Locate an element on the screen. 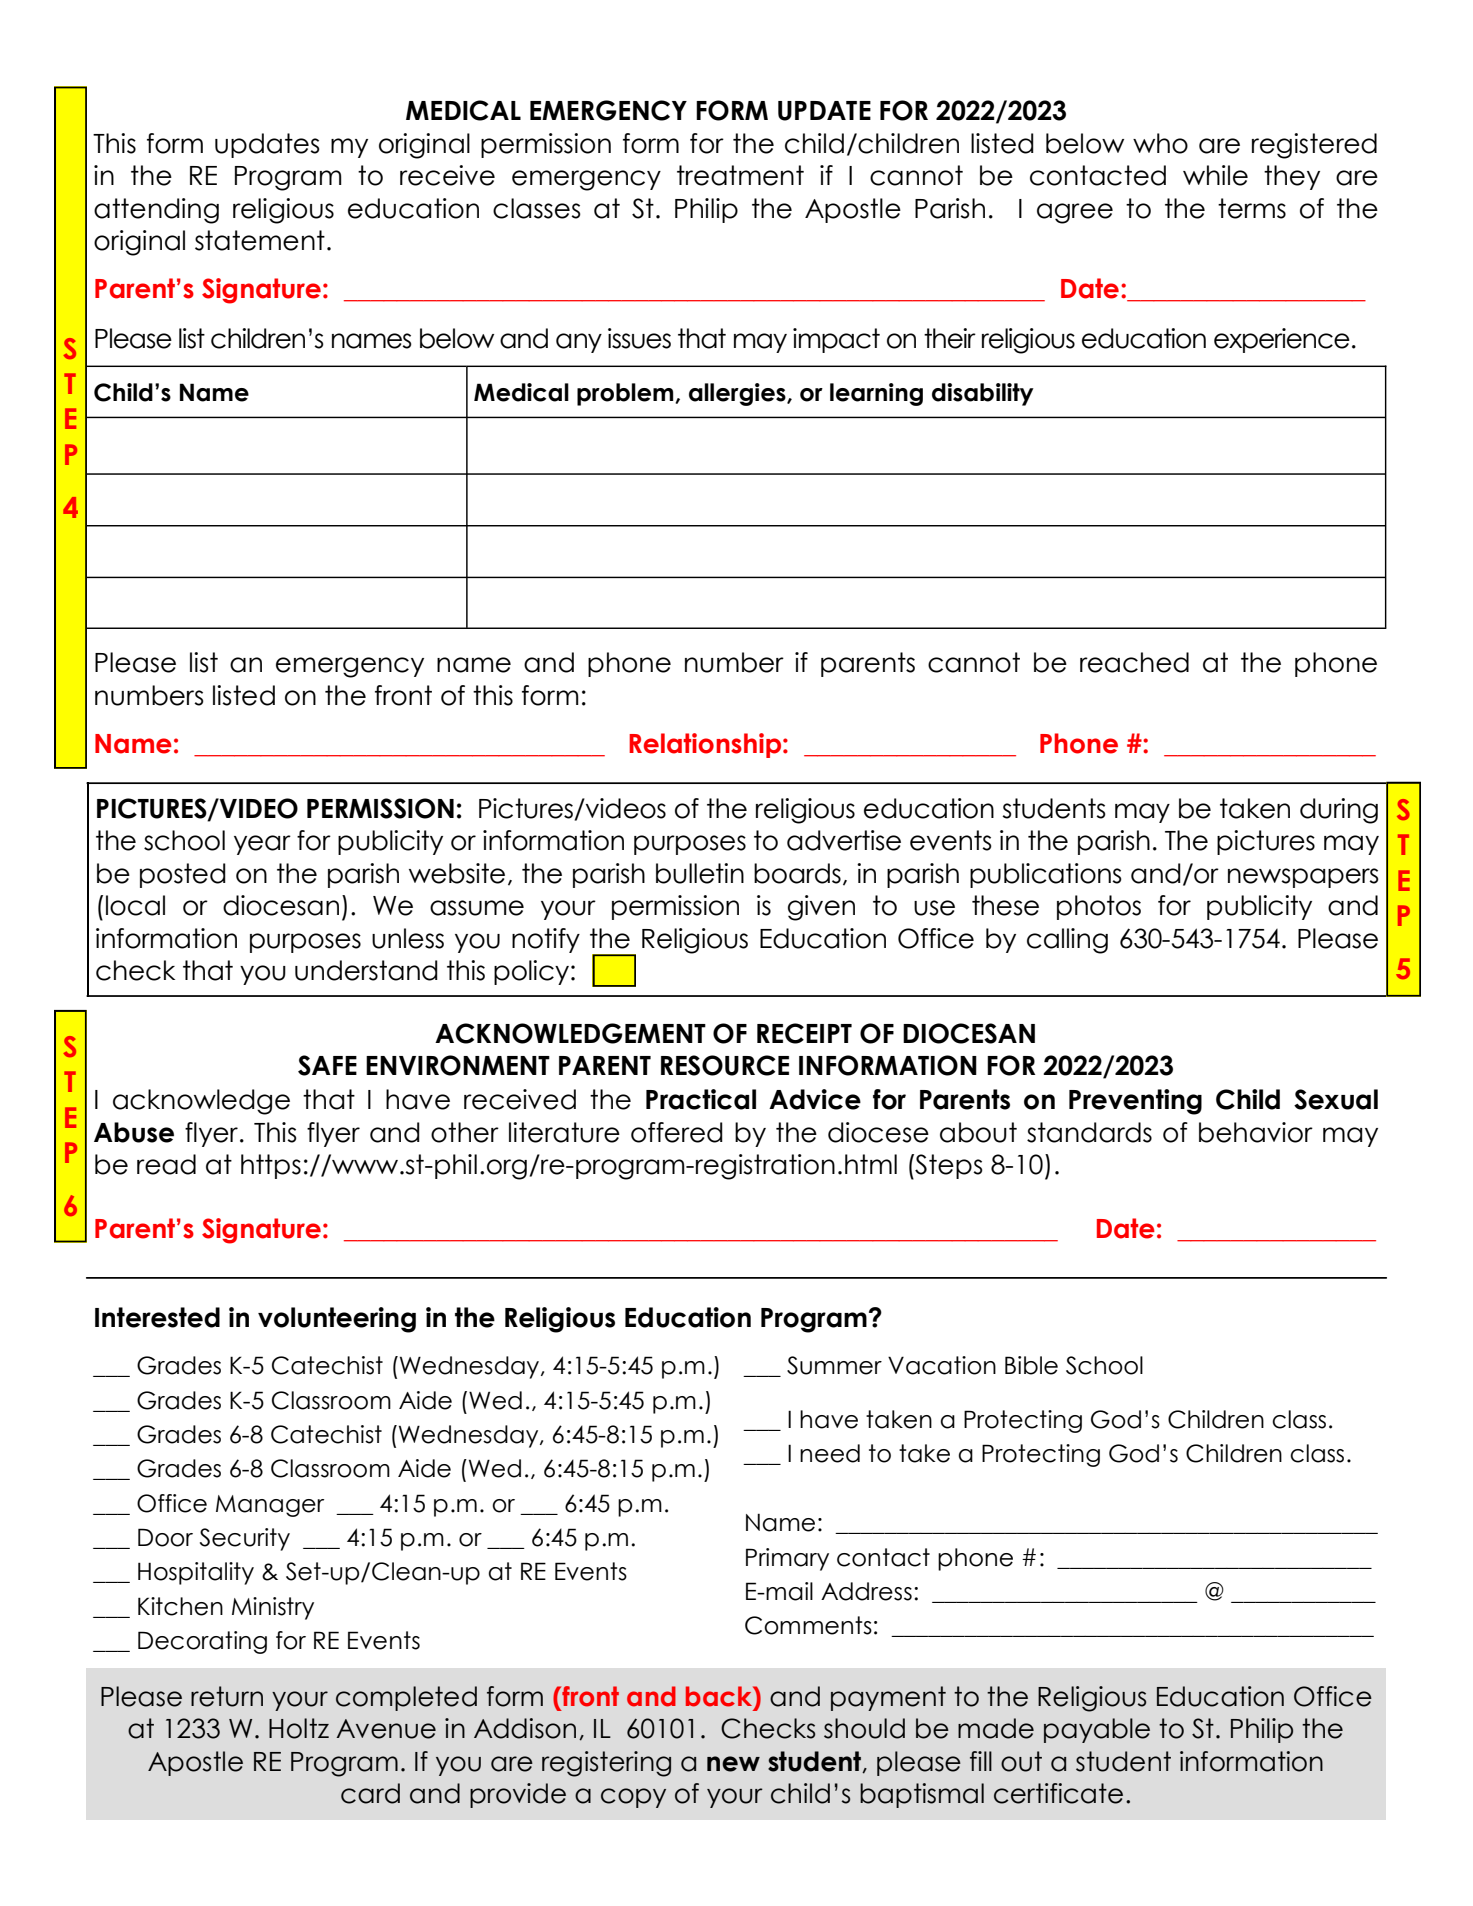 The width and height of the screenshot is (1473, 1906). photos is located at coordinates (1099, 907).
